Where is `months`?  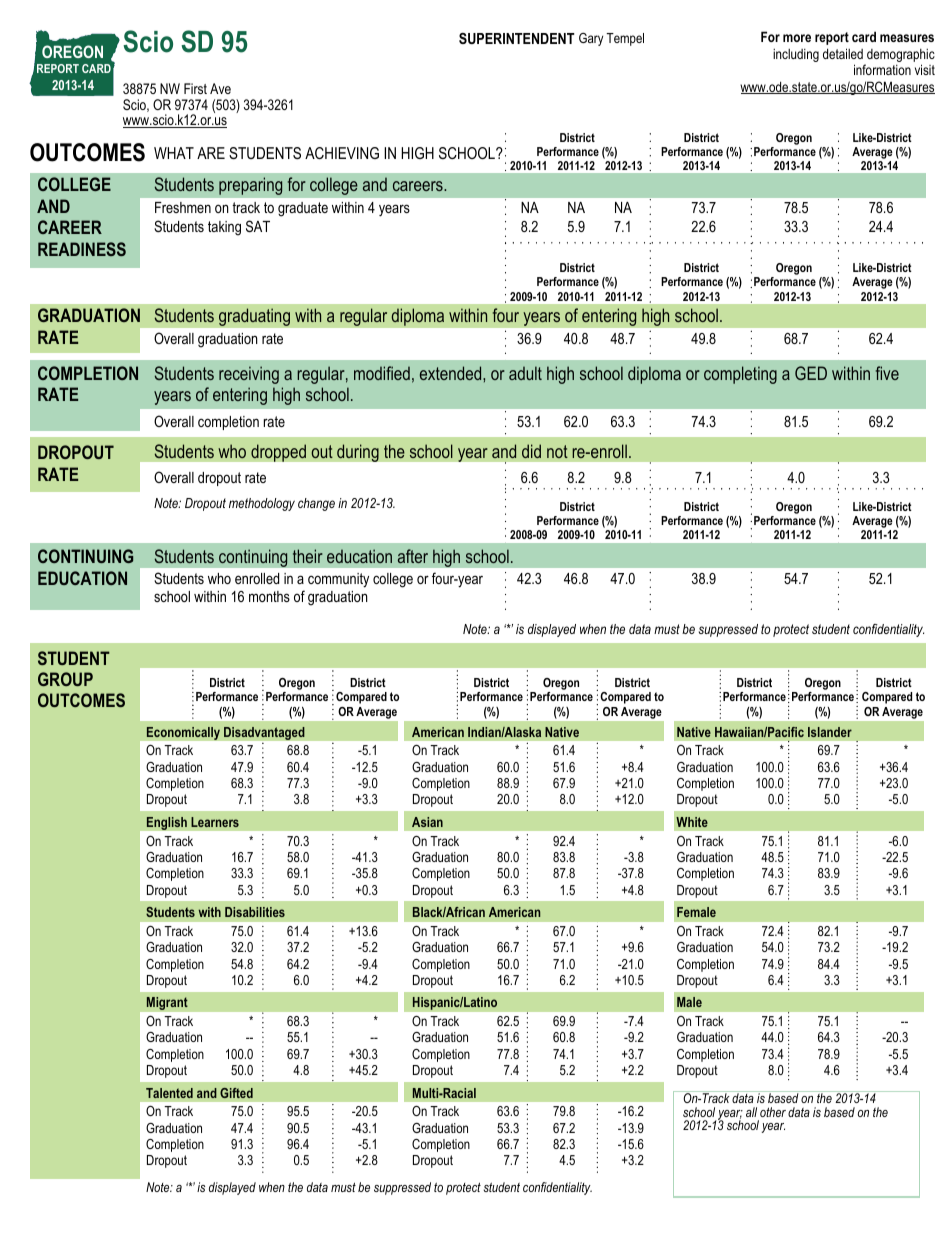 months is located at coordinates (269, 596).
